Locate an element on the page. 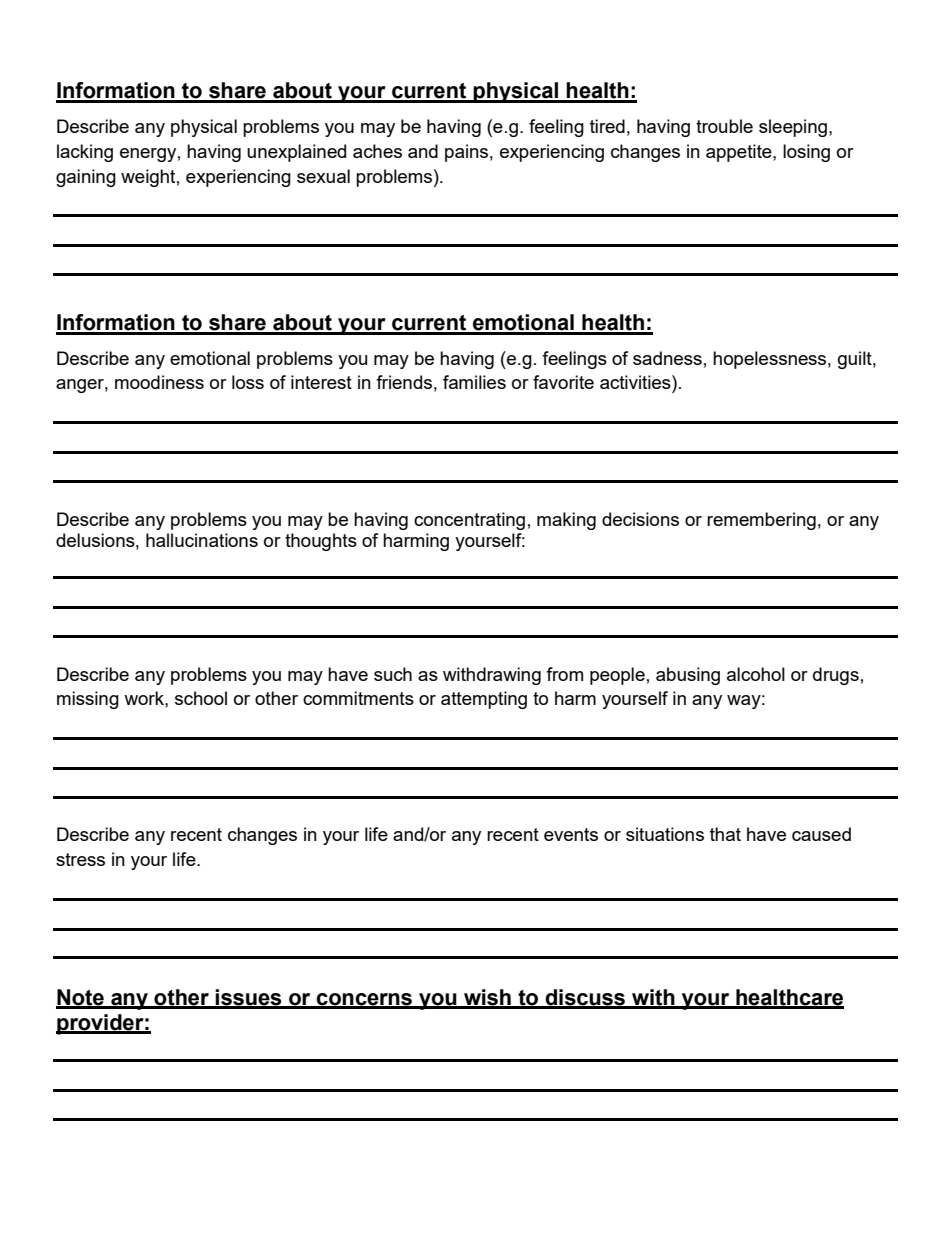  moodiness is located at coordinates (159, 382).
